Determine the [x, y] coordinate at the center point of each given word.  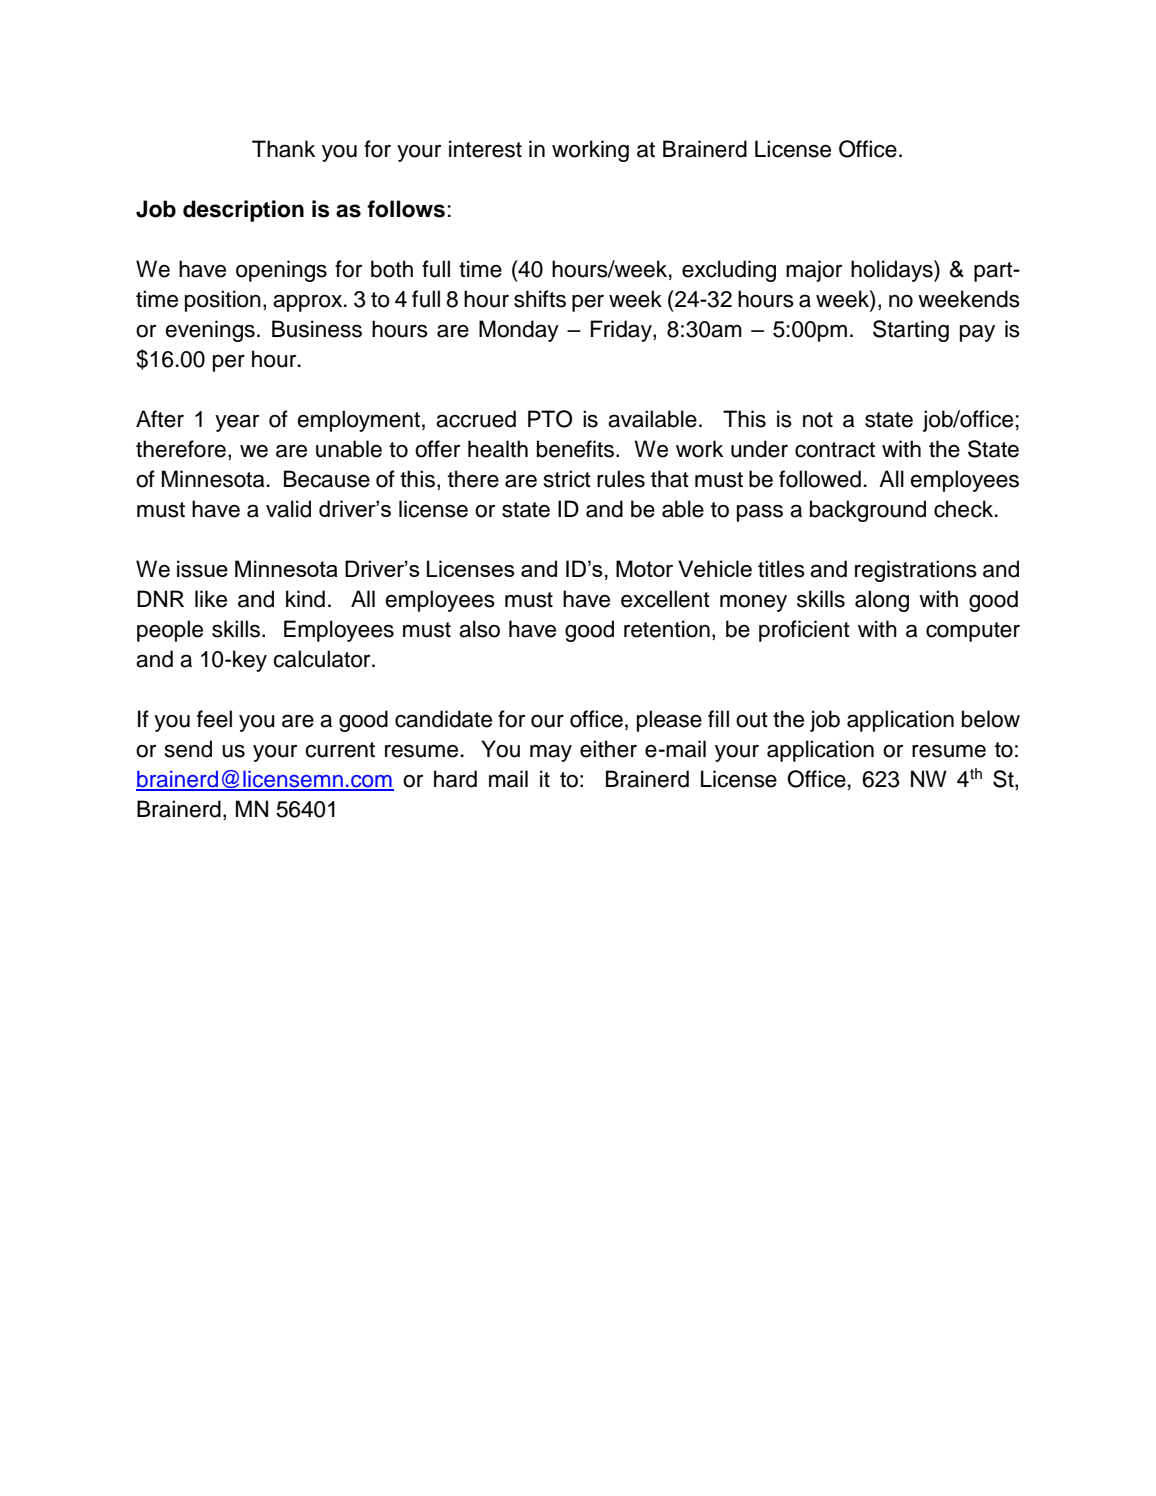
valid [288, 509]
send [188, 749]
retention [667, 629]
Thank [283, 149]
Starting [911, 331]
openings [281, 271]
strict [567, 479]
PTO [550, 419]
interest [485, 149]
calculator [323, 659]
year [237, 423]
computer [973, 632]
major [814, 271]
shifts [540, 299]
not [818, 420]
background [868, 511]
